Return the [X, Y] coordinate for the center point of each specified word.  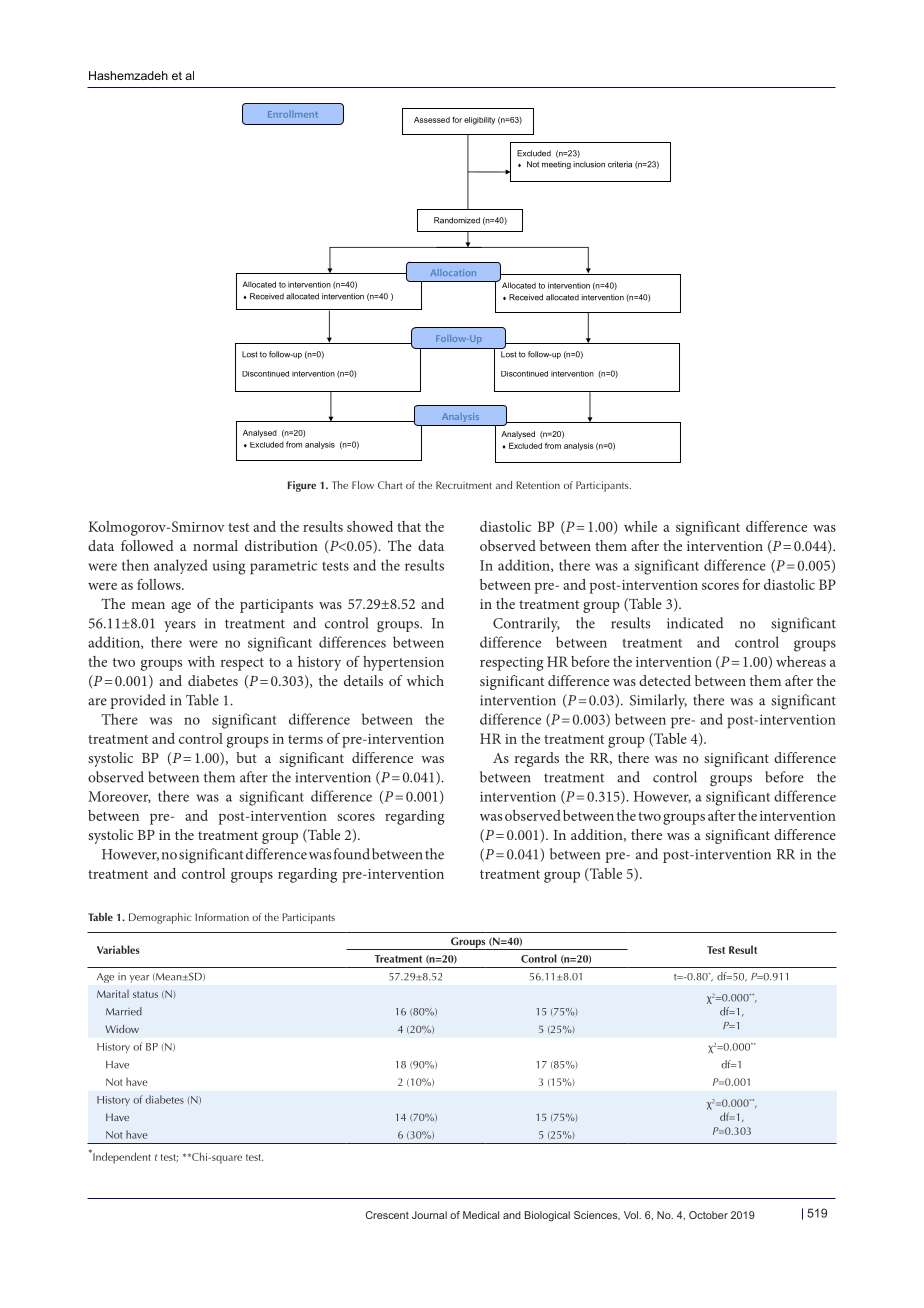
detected [665, 680]
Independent [121, 1157]
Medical [481, 1215]
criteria [620, 164]
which [425, 680]
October [708, 1215]
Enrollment [293, 114]
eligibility [479, 121]
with [201, 661]
